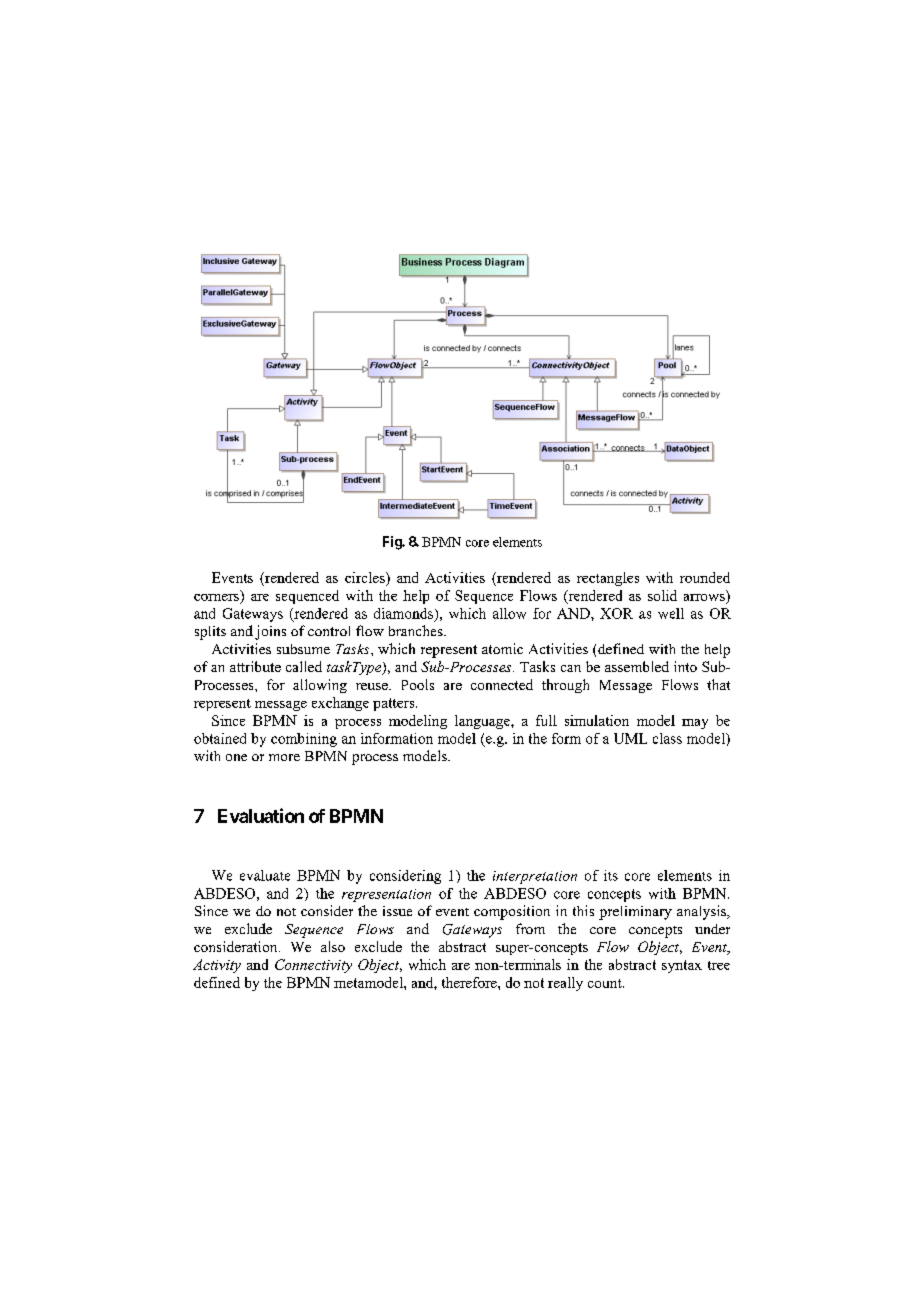 Image resolution: width=924 pixels, height=1308 pixels. Describe the element at coordinates (313, 966) in the document. I see `Connectivity` at that location.
